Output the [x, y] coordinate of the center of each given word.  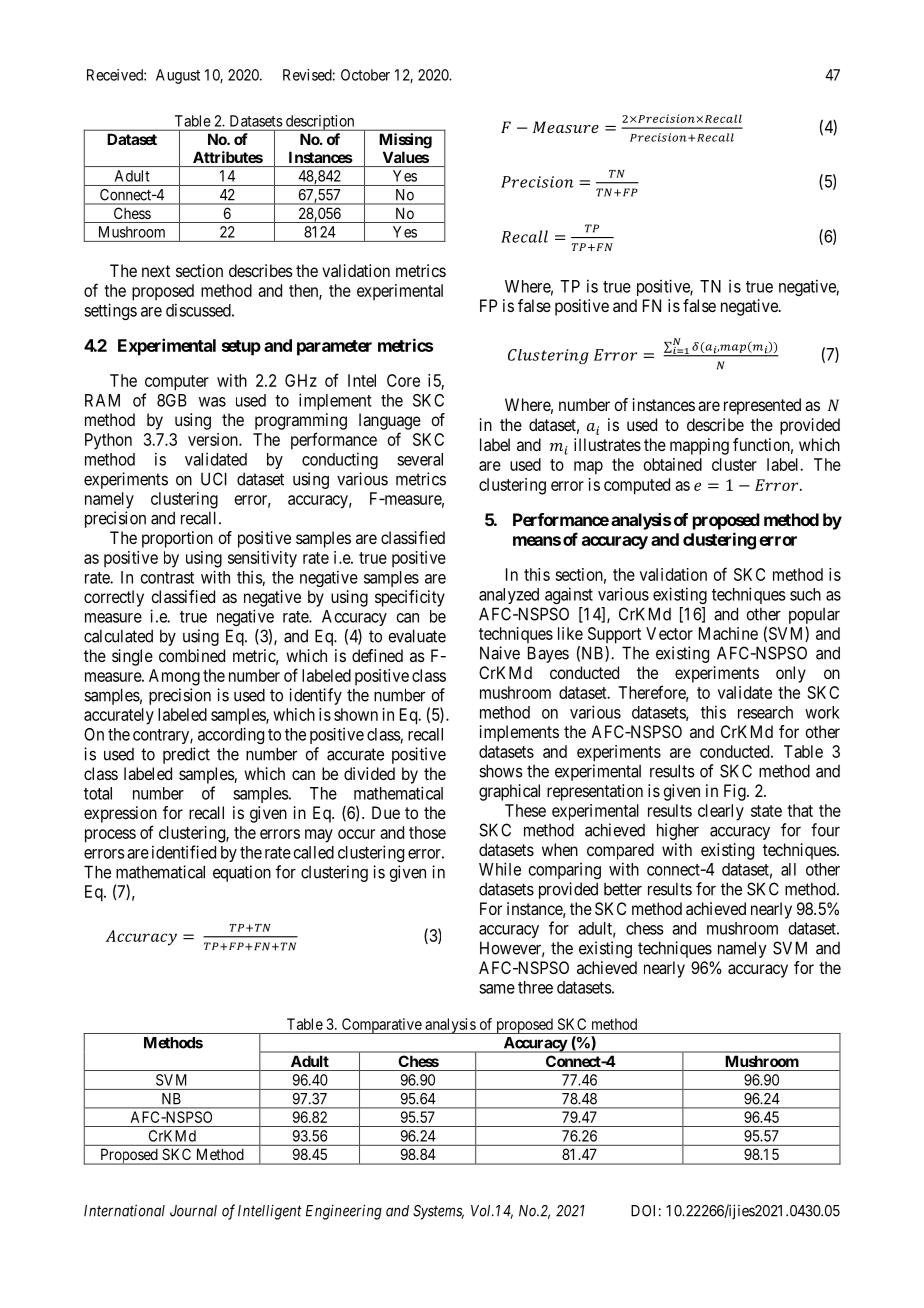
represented [762, 406]
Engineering [344, 1212]
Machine [728, 633]
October [365, 75]
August [178, 76]
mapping [699, 446]
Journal [193, 1211]
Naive [500, 653]
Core [403, 380]
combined [192, 655]
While [500, 869]
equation [242, 873]
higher [678, 831]
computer [177, 383]
